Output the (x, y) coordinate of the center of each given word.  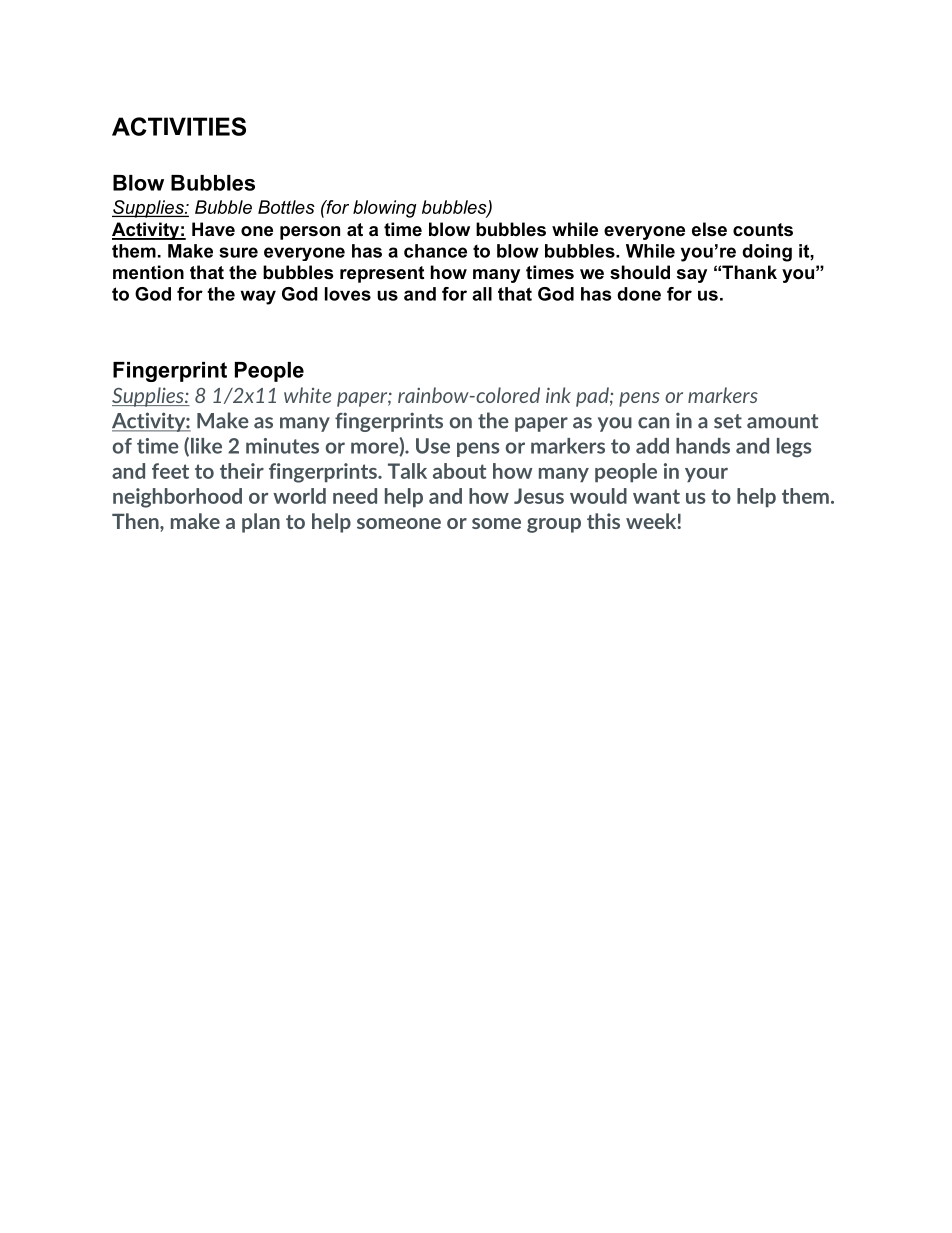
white (307, 395)
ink (558, 395)
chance (435, 251)
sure (238, 252)
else (709, 229)
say (692, 276)
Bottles (286, 207)
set (728, 421)
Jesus (539, 496)
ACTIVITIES (179, 126)
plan (261, 523)
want (656, 496)
